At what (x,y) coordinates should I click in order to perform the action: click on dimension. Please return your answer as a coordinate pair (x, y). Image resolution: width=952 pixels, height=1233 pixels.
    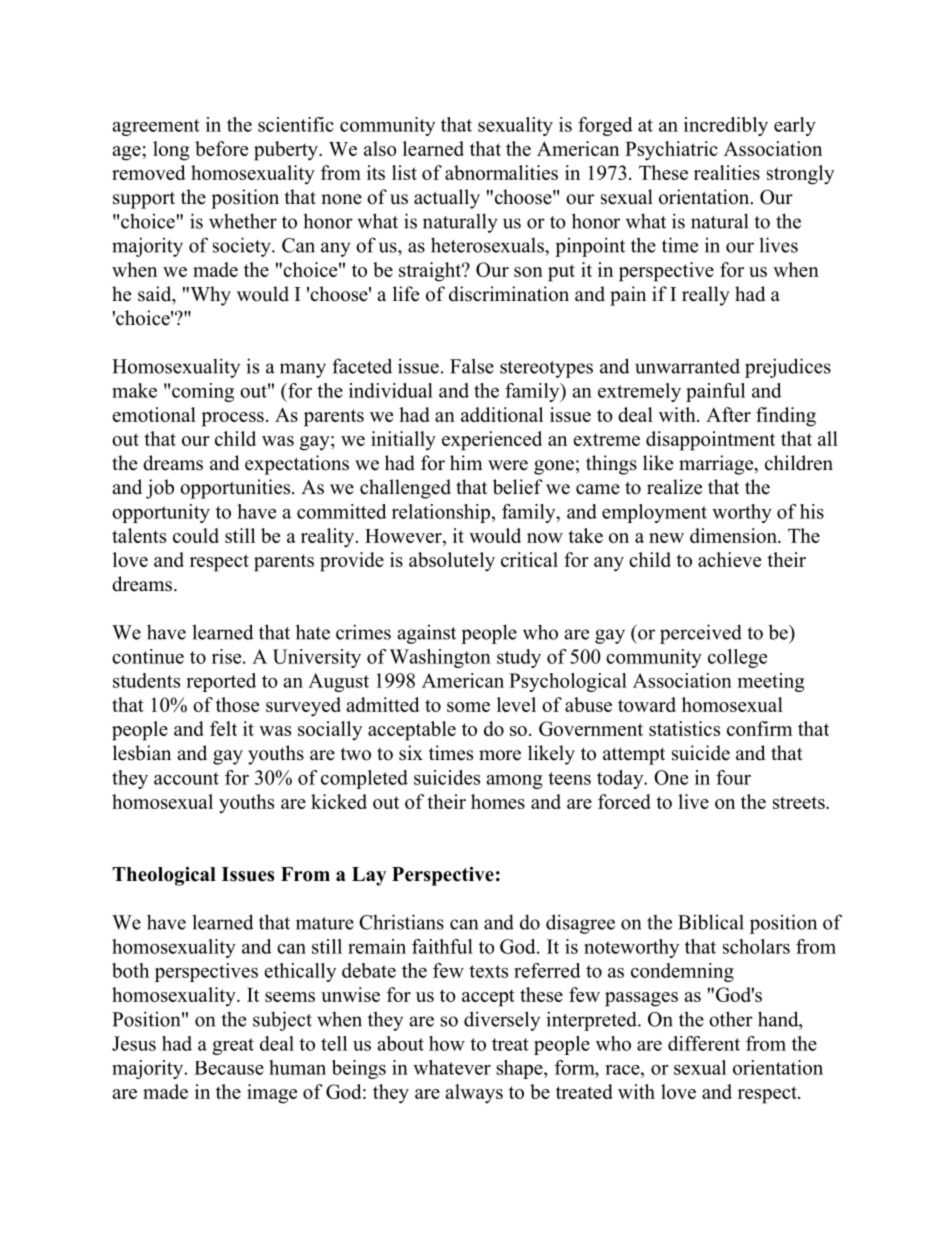
    Looking at the image, I should click on (734, 535).
